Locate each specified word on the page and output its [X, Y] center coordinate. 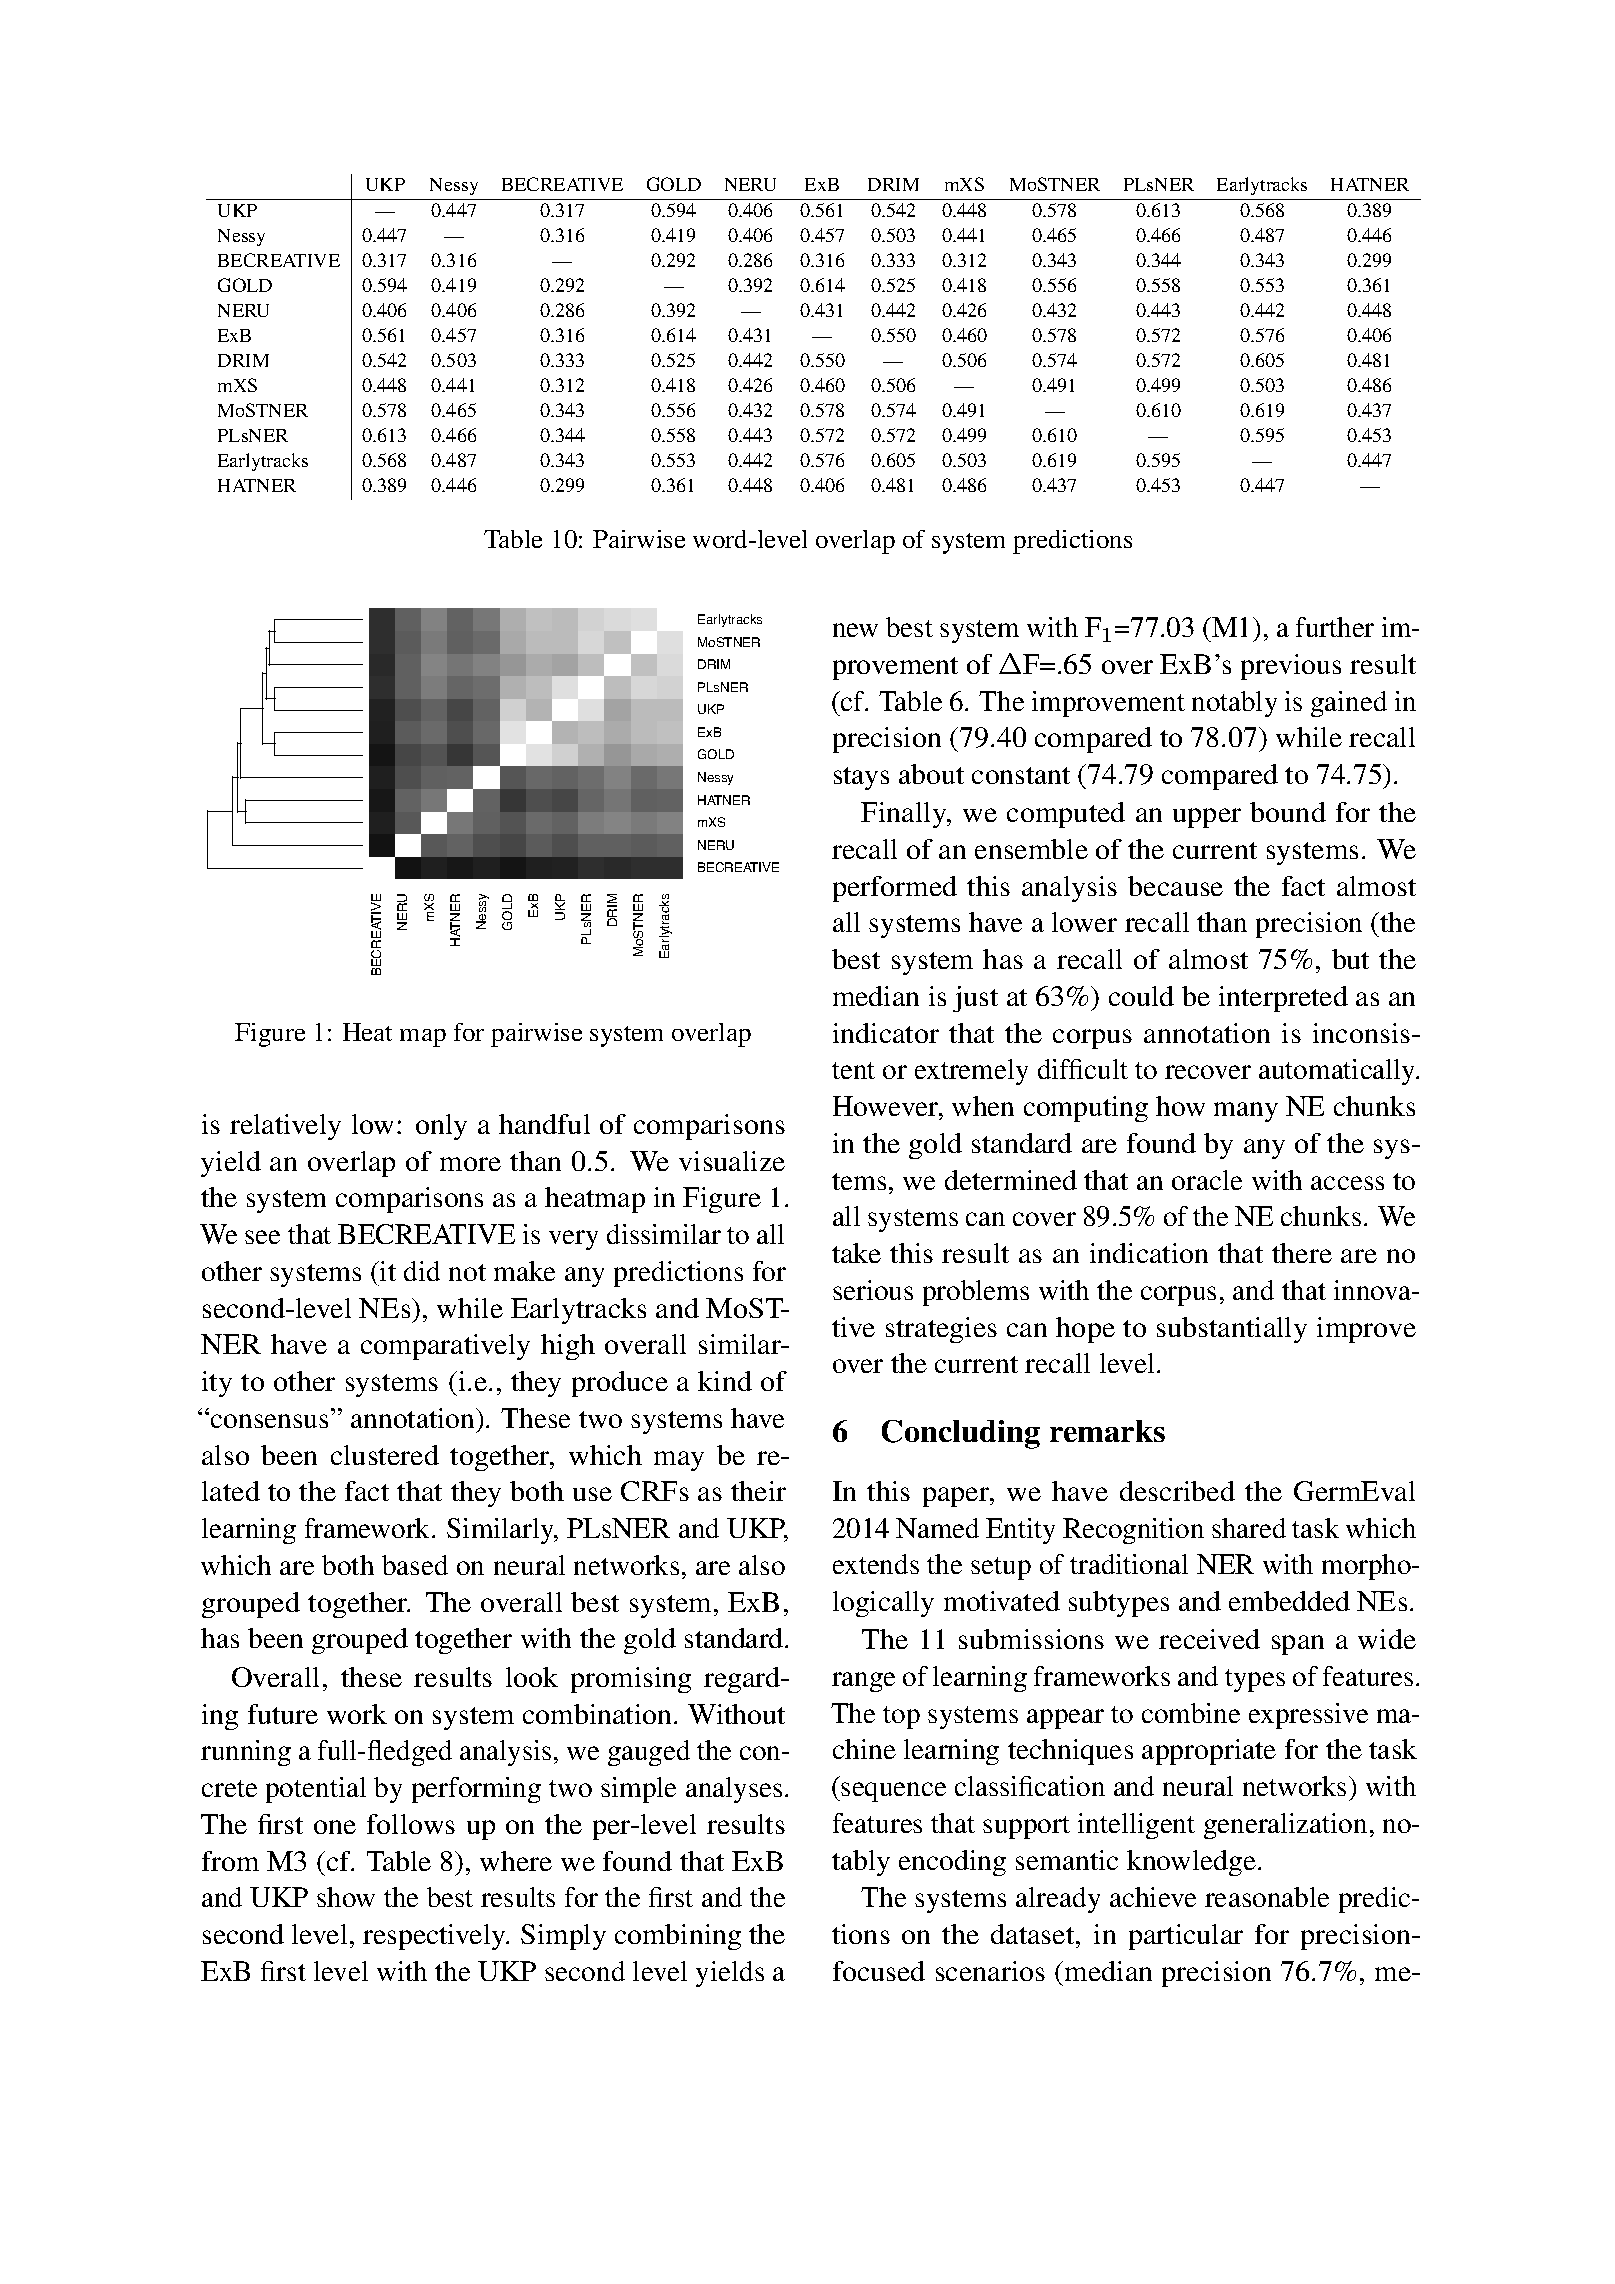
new [855, 630]
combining [678, 1937]
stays [861, 778]
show [346, 1897]
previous [1291, 667]
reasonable [1267, 1897]
